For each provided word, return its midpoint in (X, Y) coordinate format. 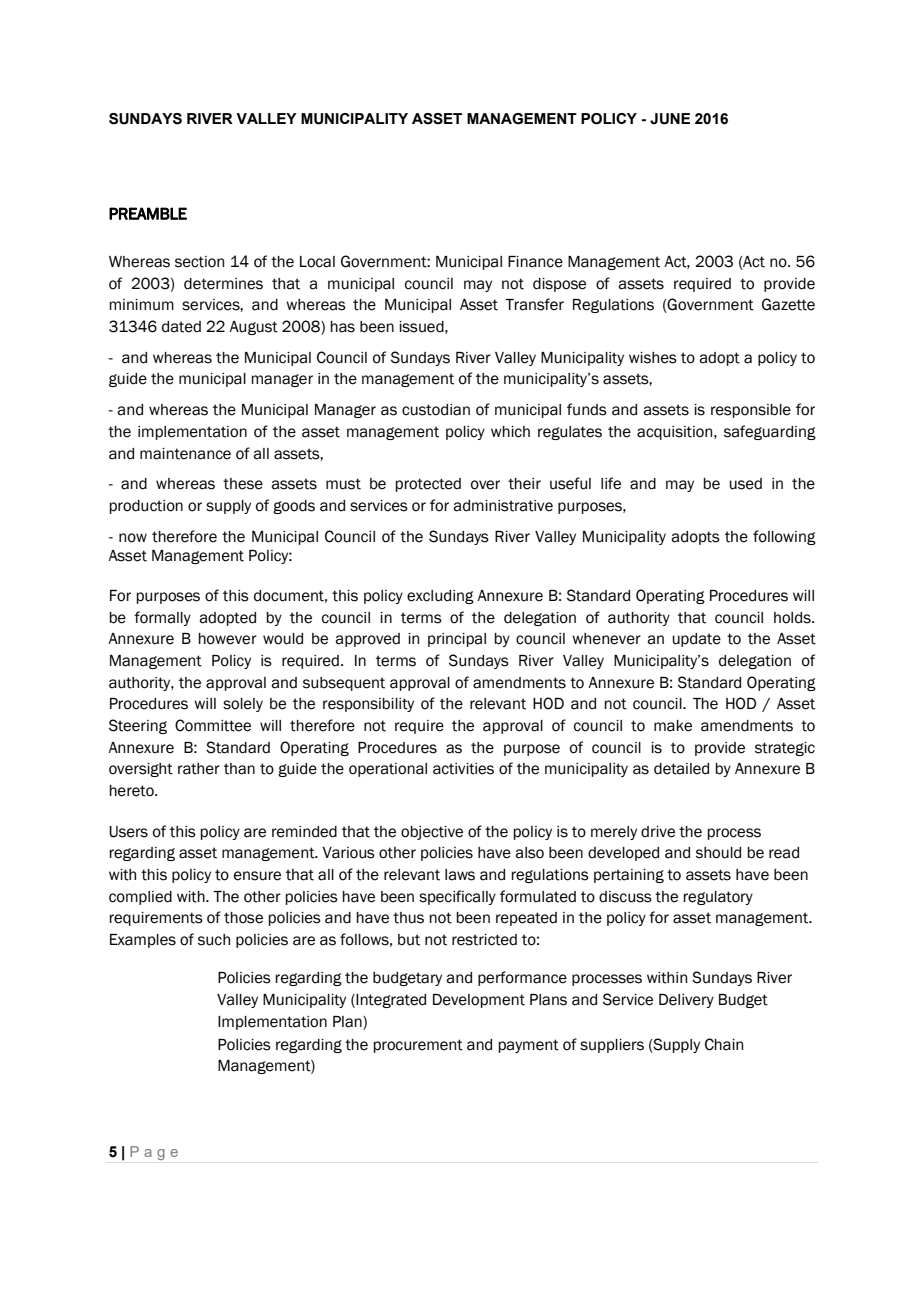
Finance (535, 262)
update (696, 640)
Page (154, 1153)
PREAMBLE (148, 213)
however (227, 639)
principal (457, 640)
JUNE (670, 119)
